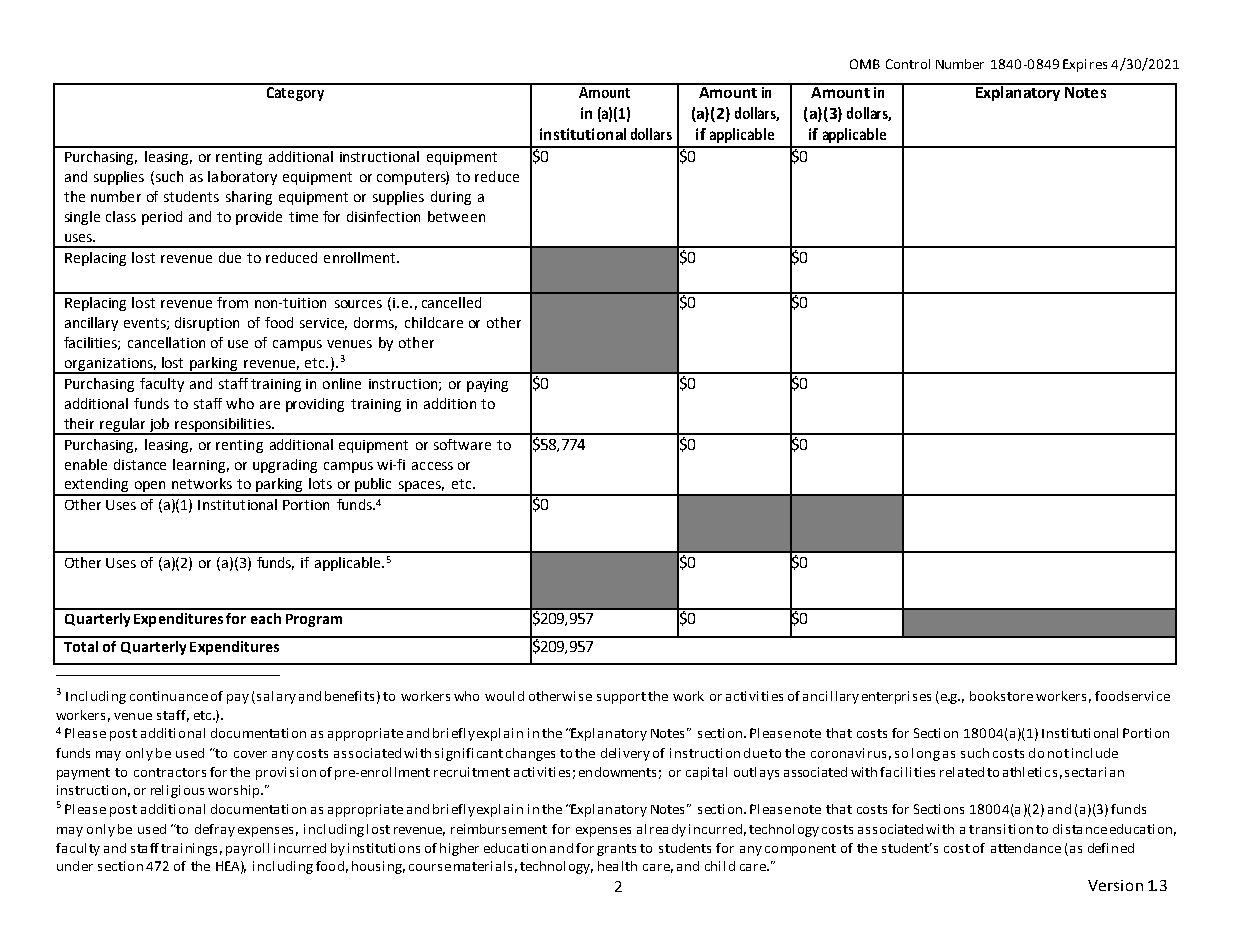  What do you see at coordinates (865, 64) in the screenshot?
I see `OMB` at bounding box center [865, 64].
